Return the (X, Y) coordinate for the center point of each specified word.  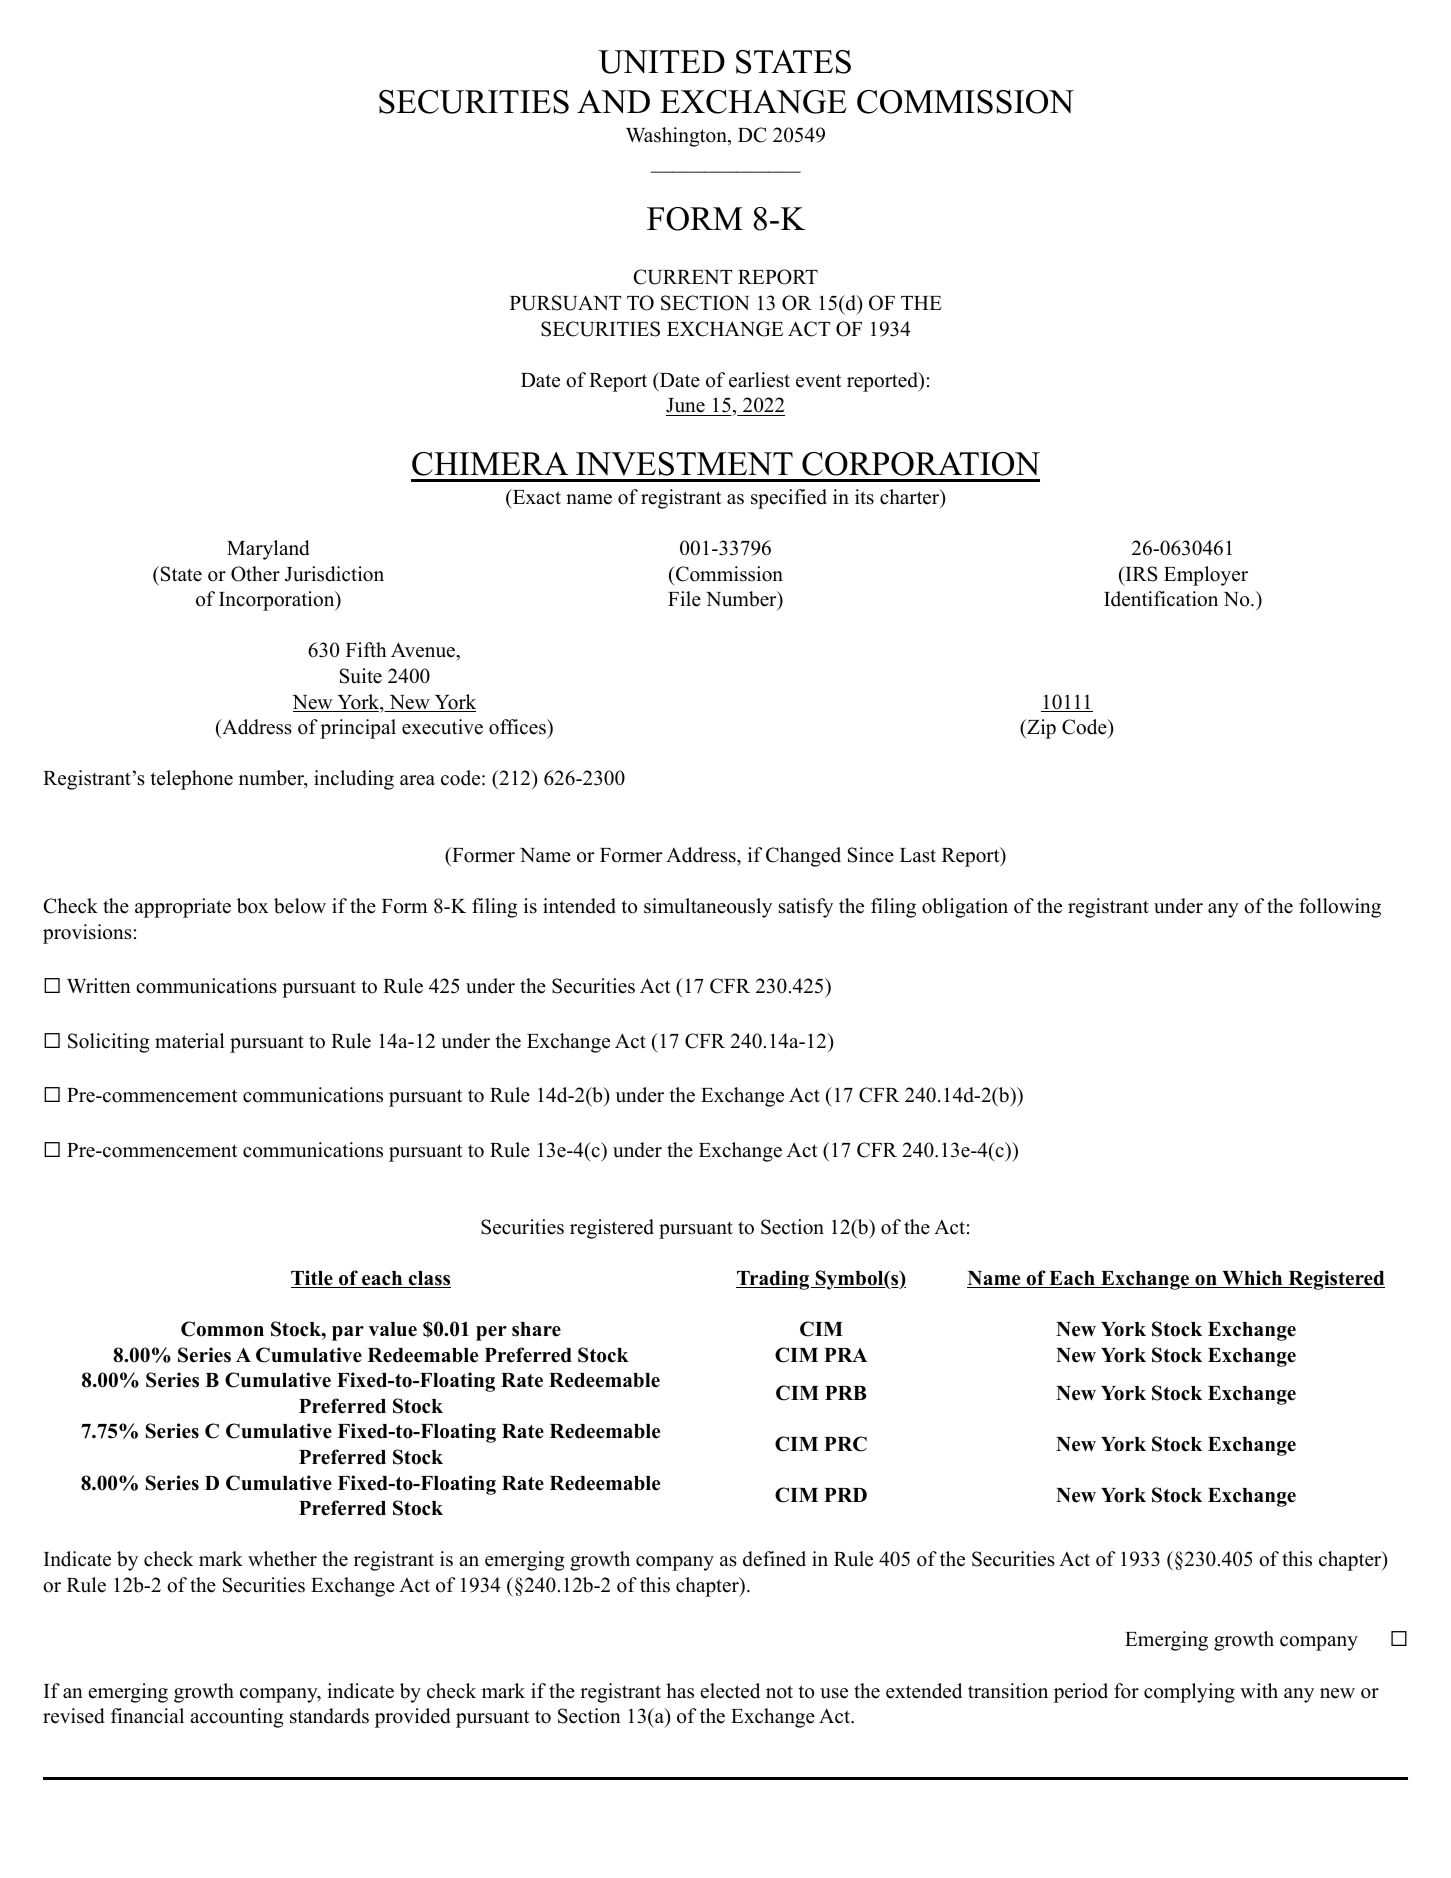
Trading (774, 1280)
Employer (1206, 576)
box (252, 906)
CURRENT (683, 277)
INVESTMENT (684, 464)
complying (1189, 1693)
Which (1252, 1279)
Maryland (268, 550)
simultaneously (708, 908)
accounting (236, 1718)
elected (730, 1691)
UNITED (662, 62)
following (1340, 908)
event (819, 381)
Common (222, 1329)
